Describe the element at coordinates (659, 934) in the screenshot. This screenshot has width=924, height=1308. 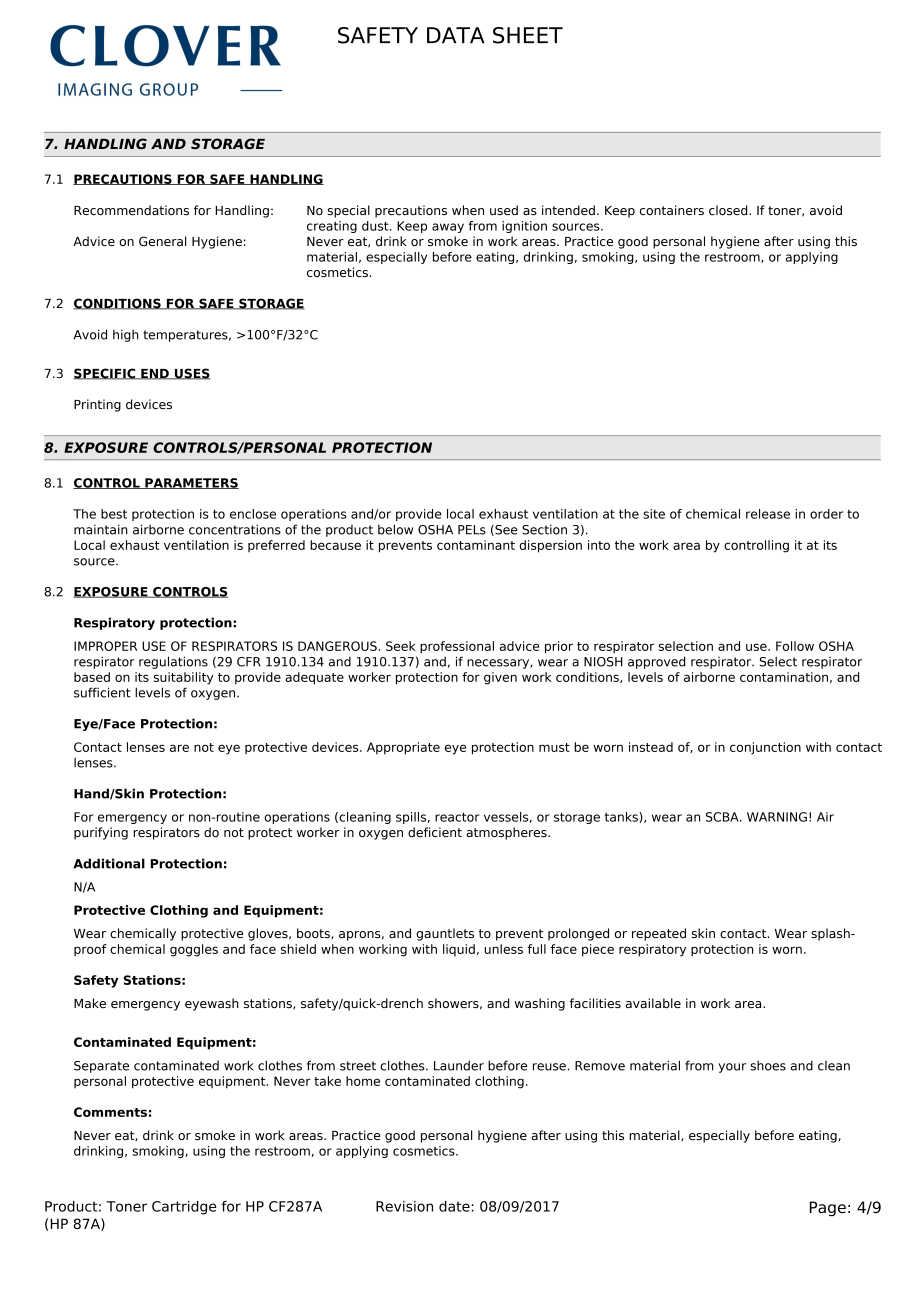
I see `repeated` at that location.
